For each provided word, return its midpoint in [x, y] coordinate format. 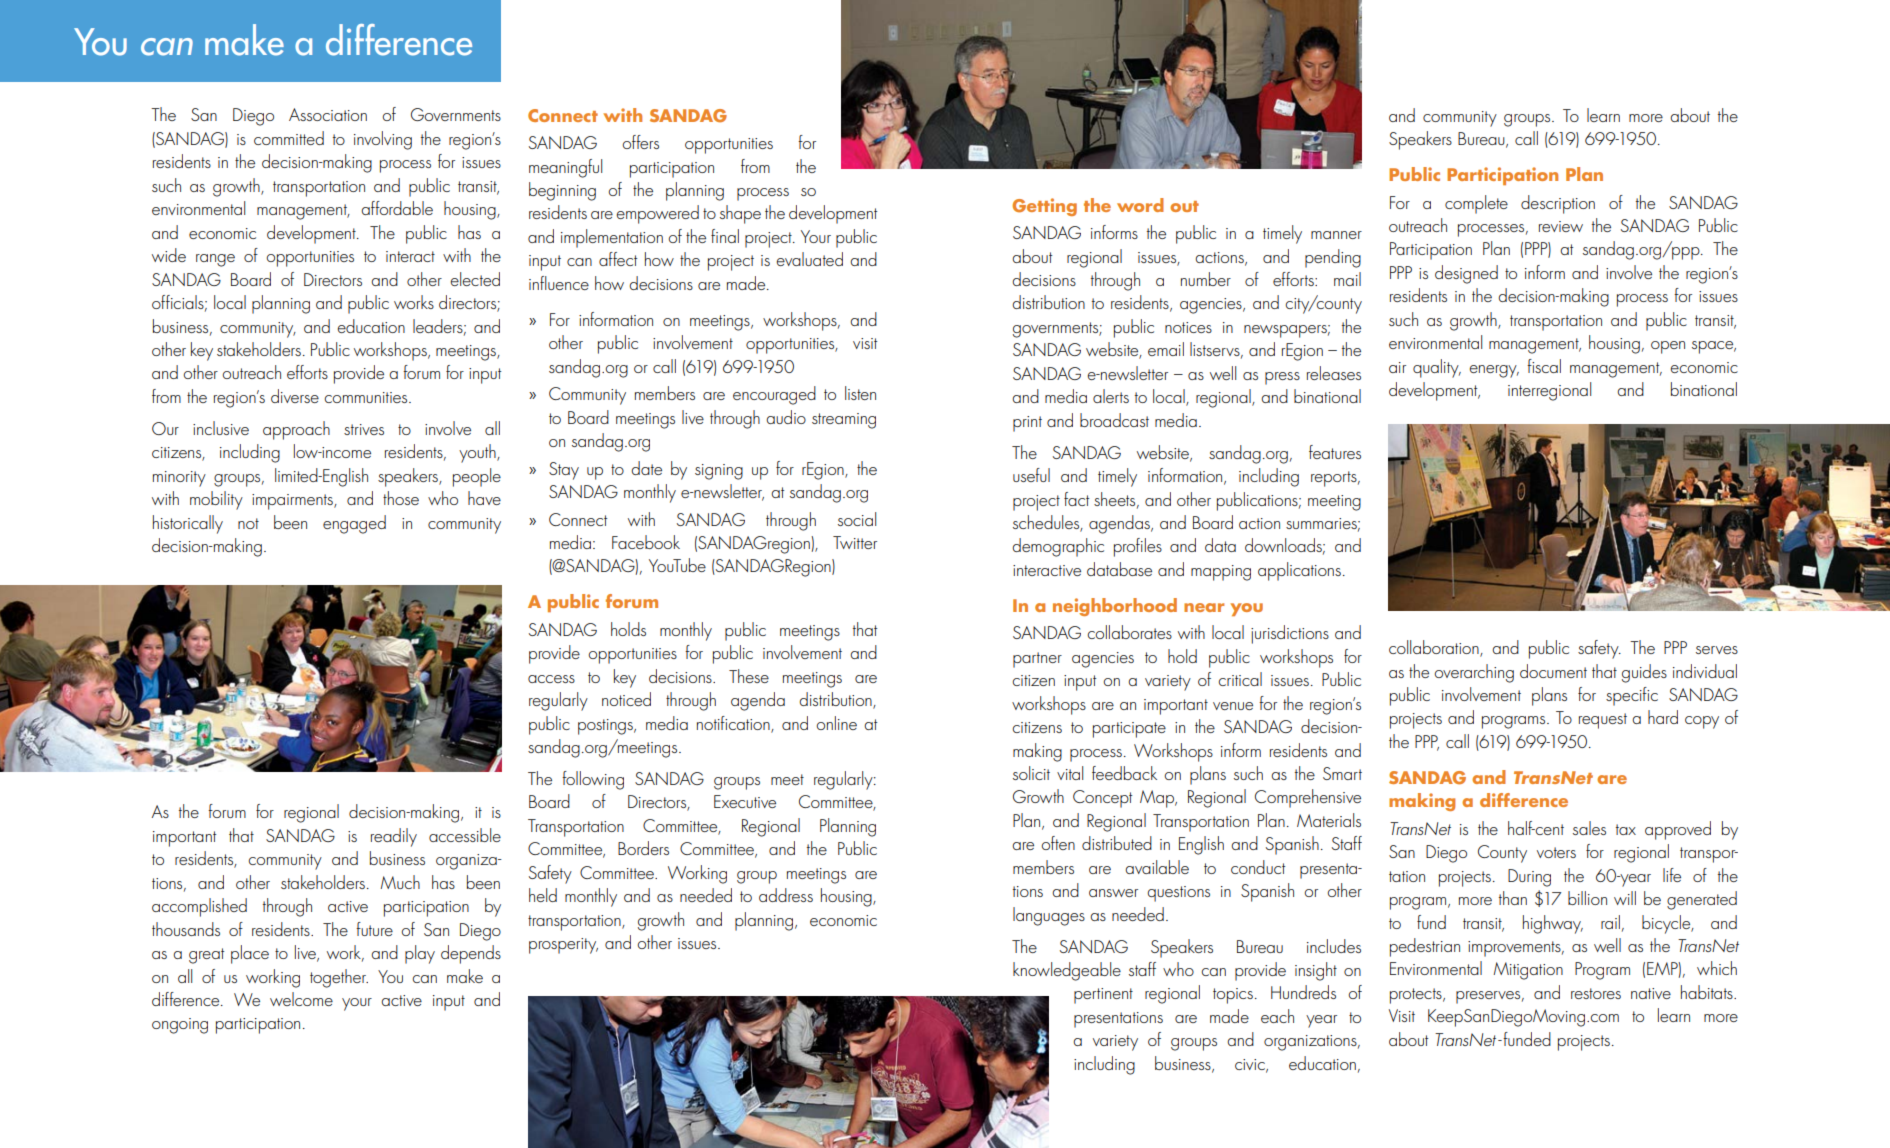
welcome [301, 999]
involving [383, 140]
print [1027, 424]
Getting [1044, 207]
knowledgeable [1067, 971]
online [836, 723]
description [1558, 204]
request [1603, 721]
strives [364, 429]
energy [1494, 371]
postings [606, 727]
